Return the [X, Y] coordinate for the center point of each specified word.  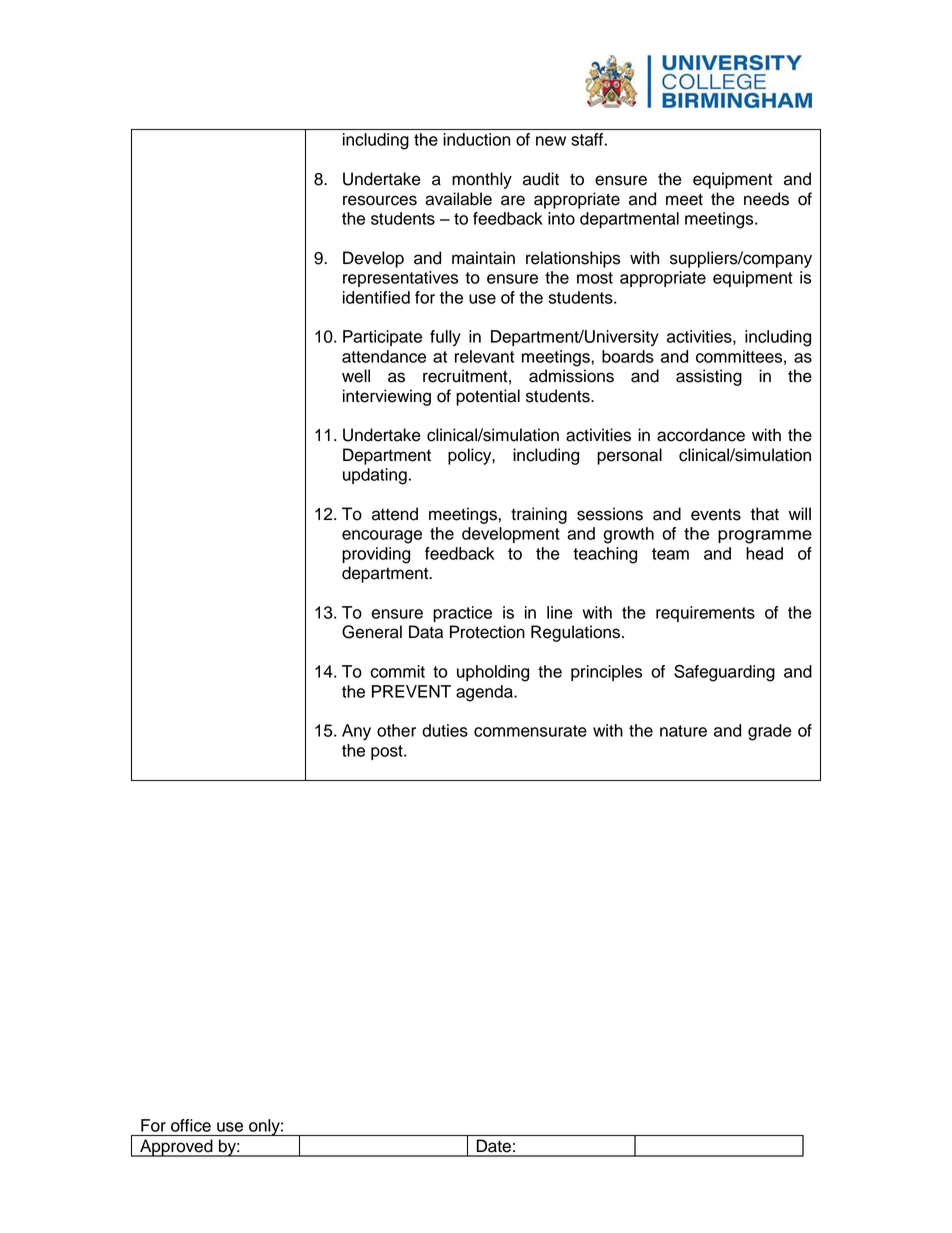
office [191, 1125]
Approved [176, 1148]
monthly [482, 180]
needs [766, 199]
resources [380, 200]
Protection [487, 632]
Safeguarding [724, 673]
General [372, 632]
